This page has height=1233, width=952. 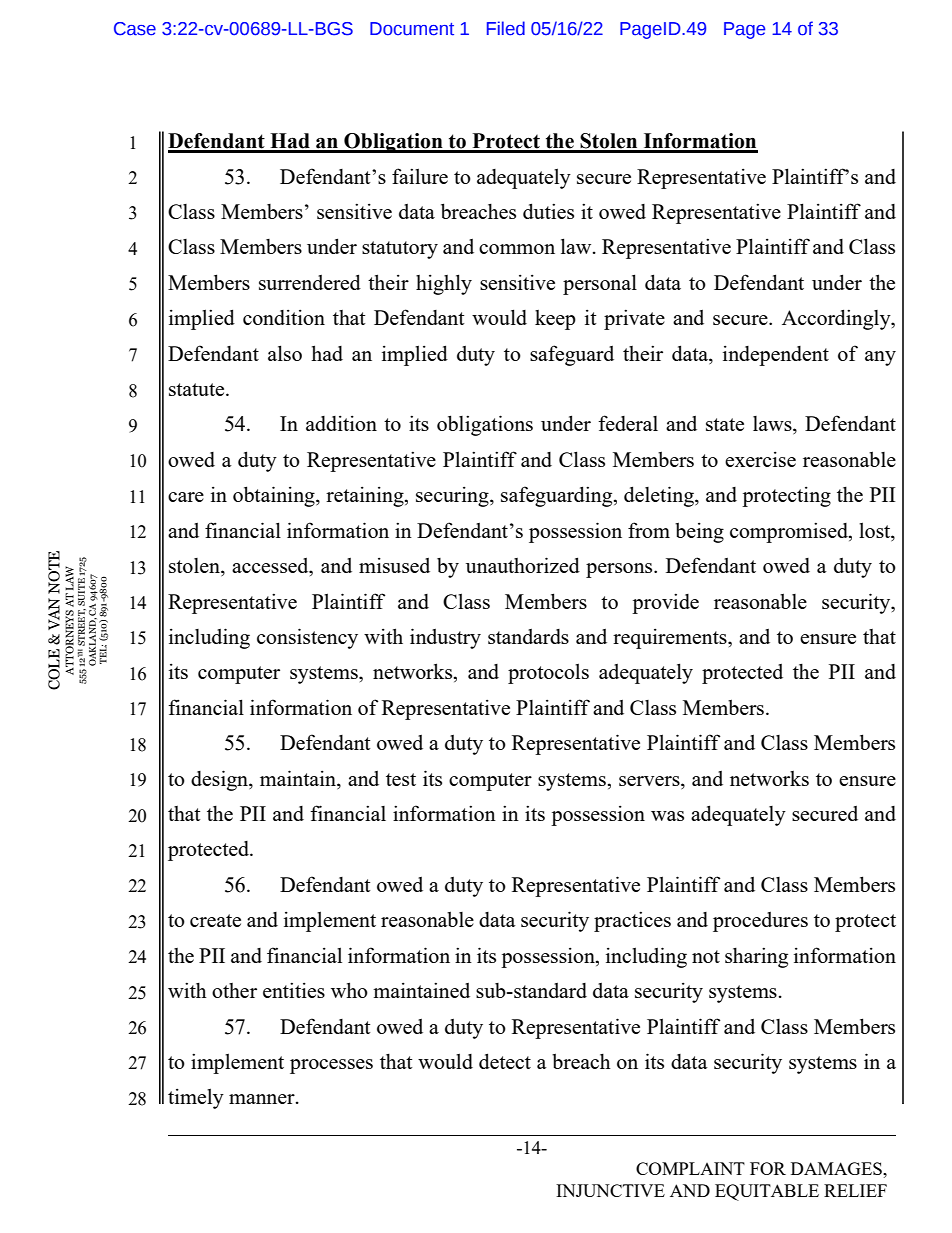 What do you see at coordinates (506, 28) in the page?
I see `Filed` at bounding box center [506, 28].
